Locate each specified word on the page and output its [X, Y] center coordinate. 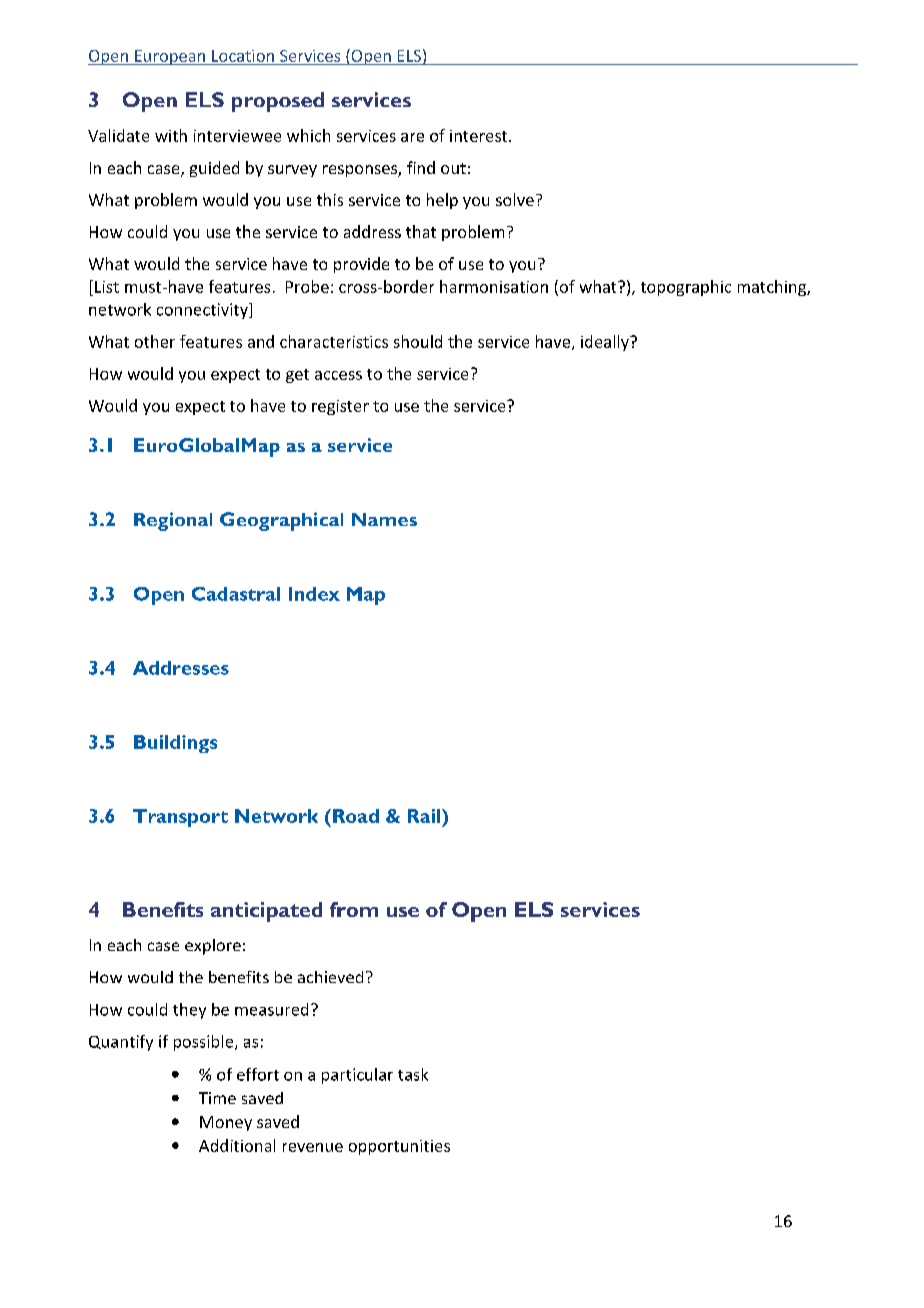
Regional [173, 521]
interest [480, 136]
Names [384, 519]
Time [217, 1098]
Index [314, 594]
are [412, 137]
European [170, 57]
